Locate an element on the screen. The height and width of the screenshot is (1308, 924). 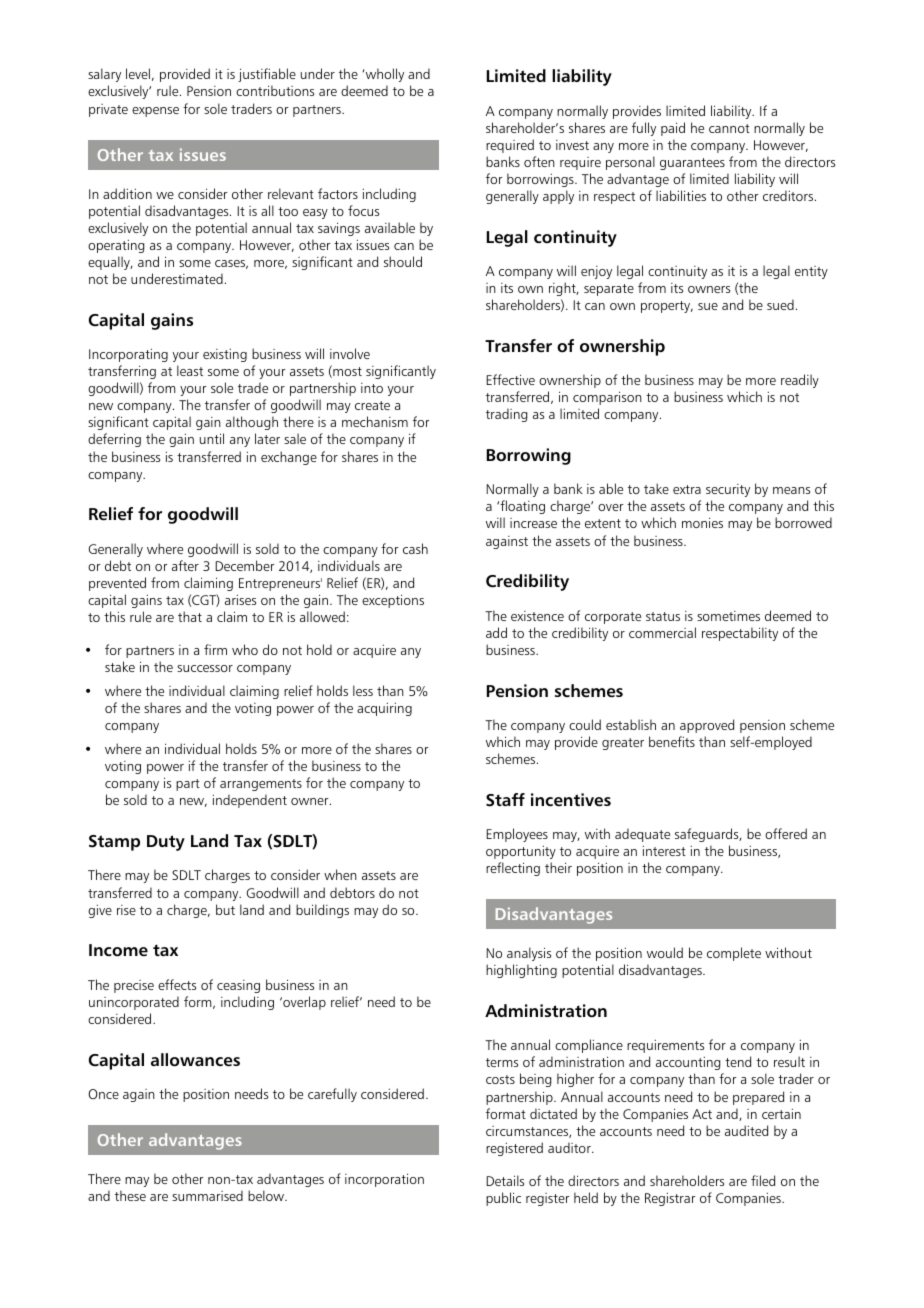
offered is located at coordinates (786, 833).
